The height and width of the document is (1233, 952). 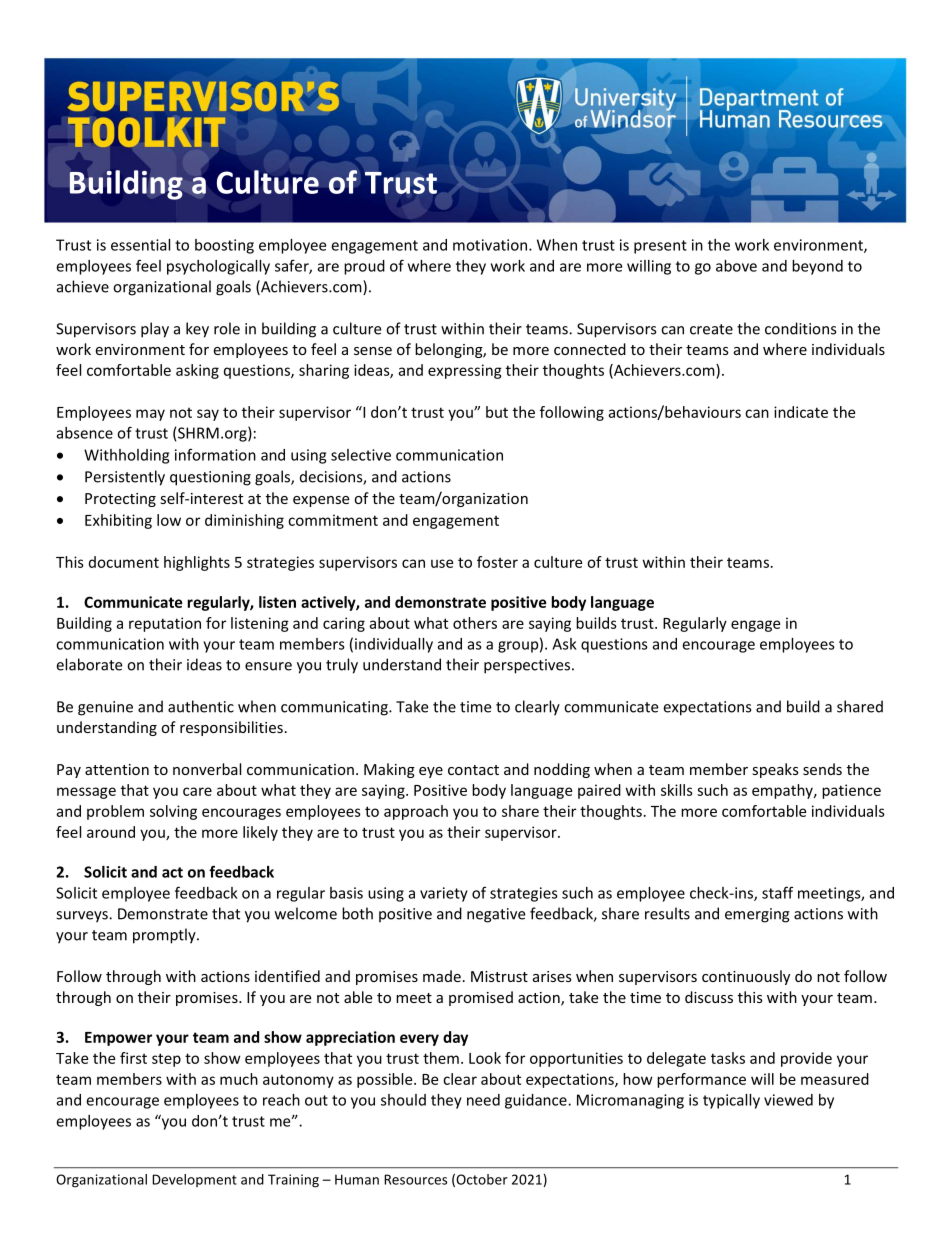 I want to click on authentic, so click(x=201, y=706).
